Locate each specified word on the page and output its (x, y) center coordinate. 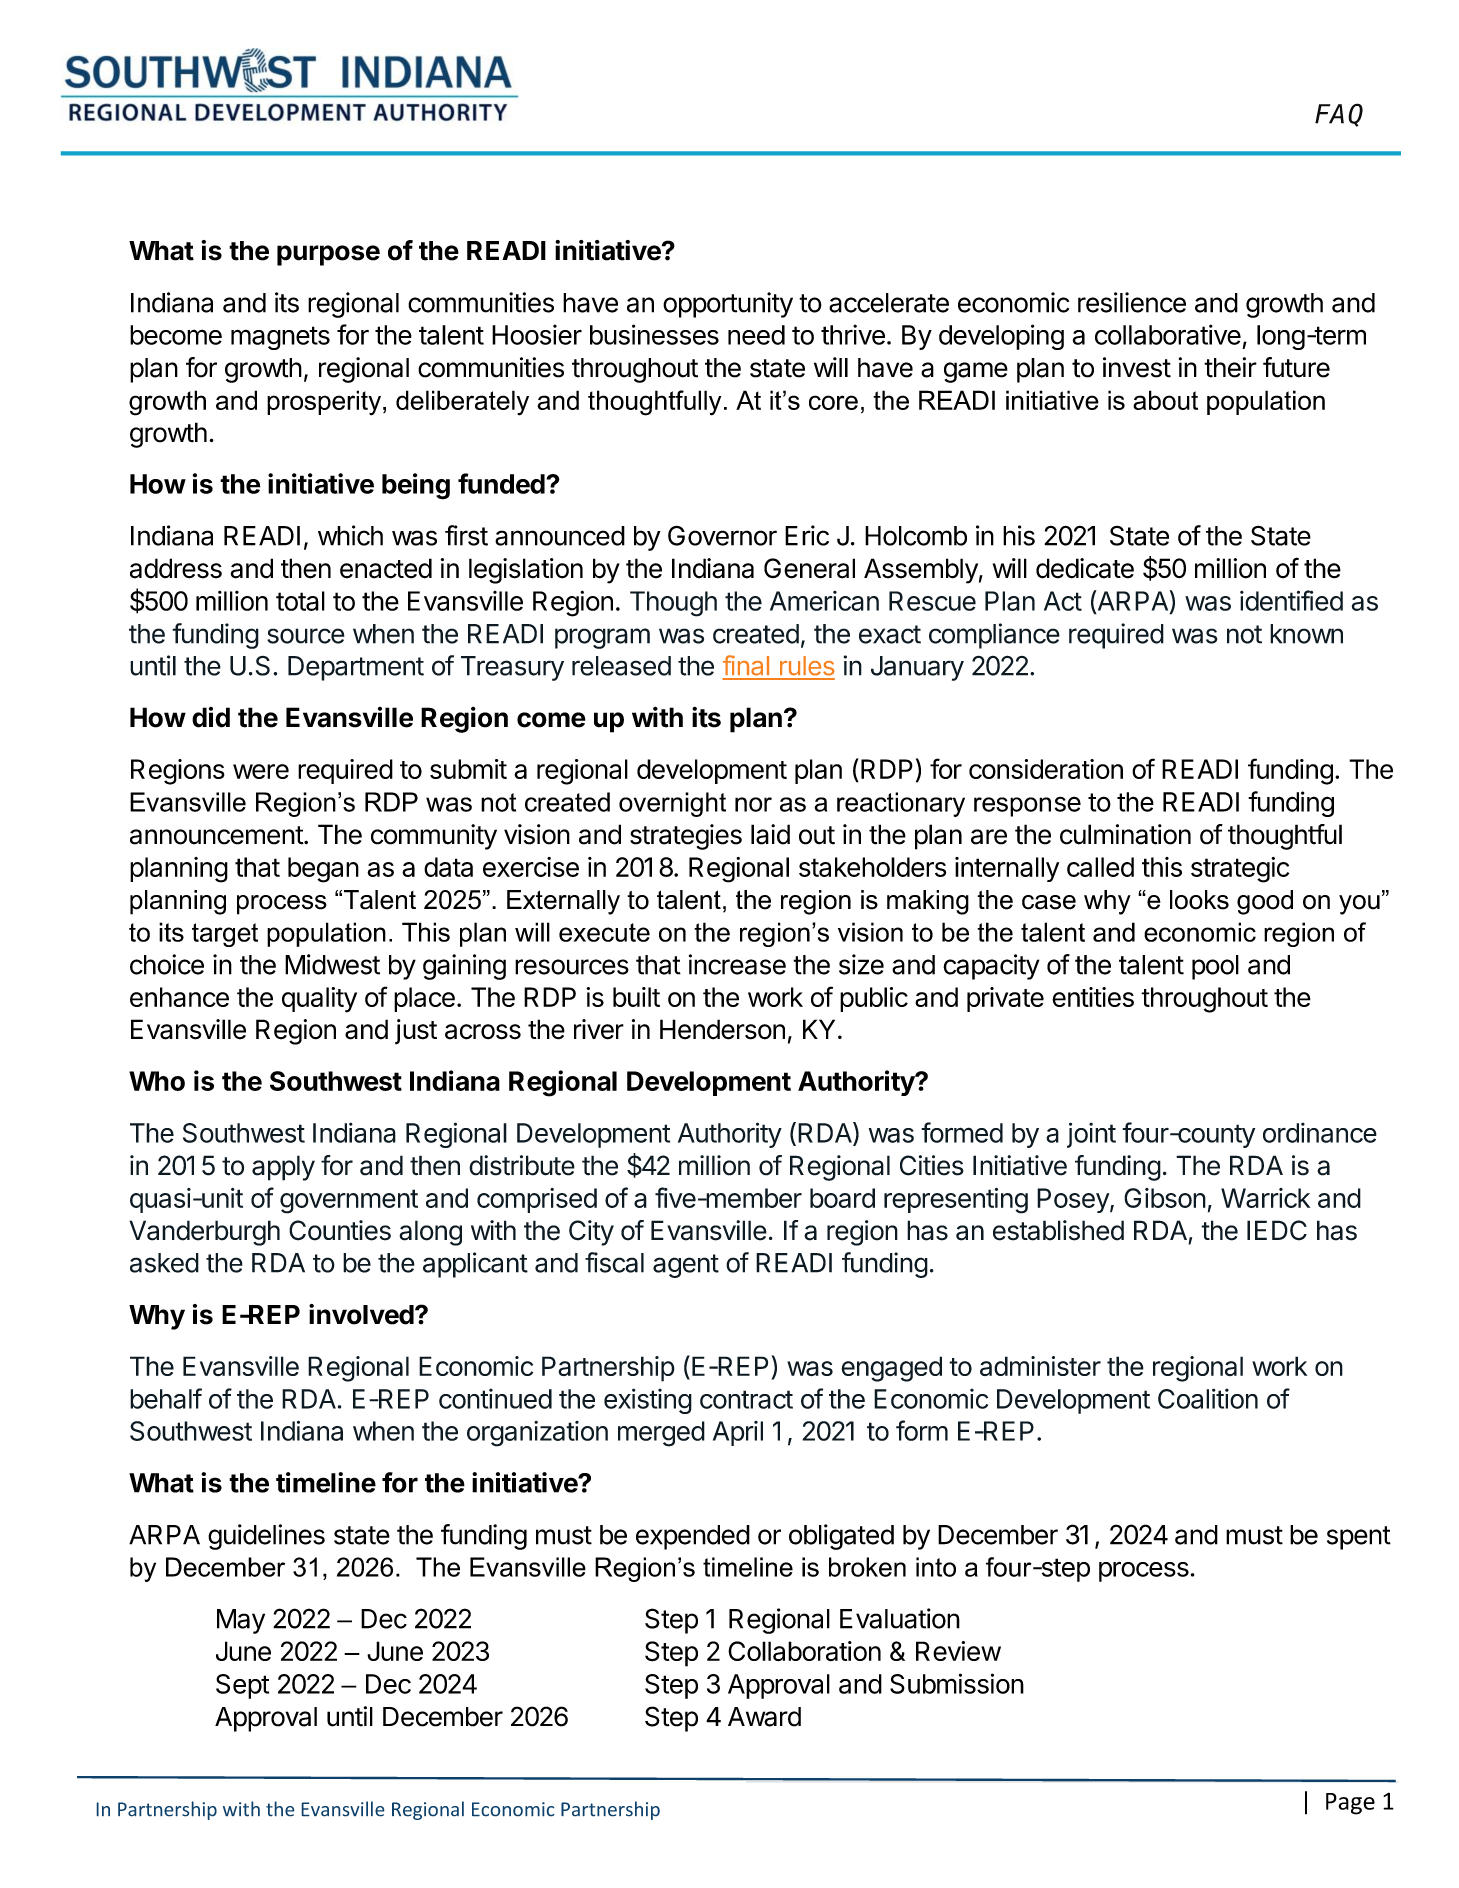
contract (746, 1399)
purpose (328, 255)
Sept (242, 1686)
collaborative (1168, 334)
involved (361, 1314)
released (621, 666)
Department (356, 668)
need (756, 335)
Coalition (1208, 1398)
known (1306, 634)
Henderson (722, 1029)
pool (1215, 967)
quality (319, 1000)
